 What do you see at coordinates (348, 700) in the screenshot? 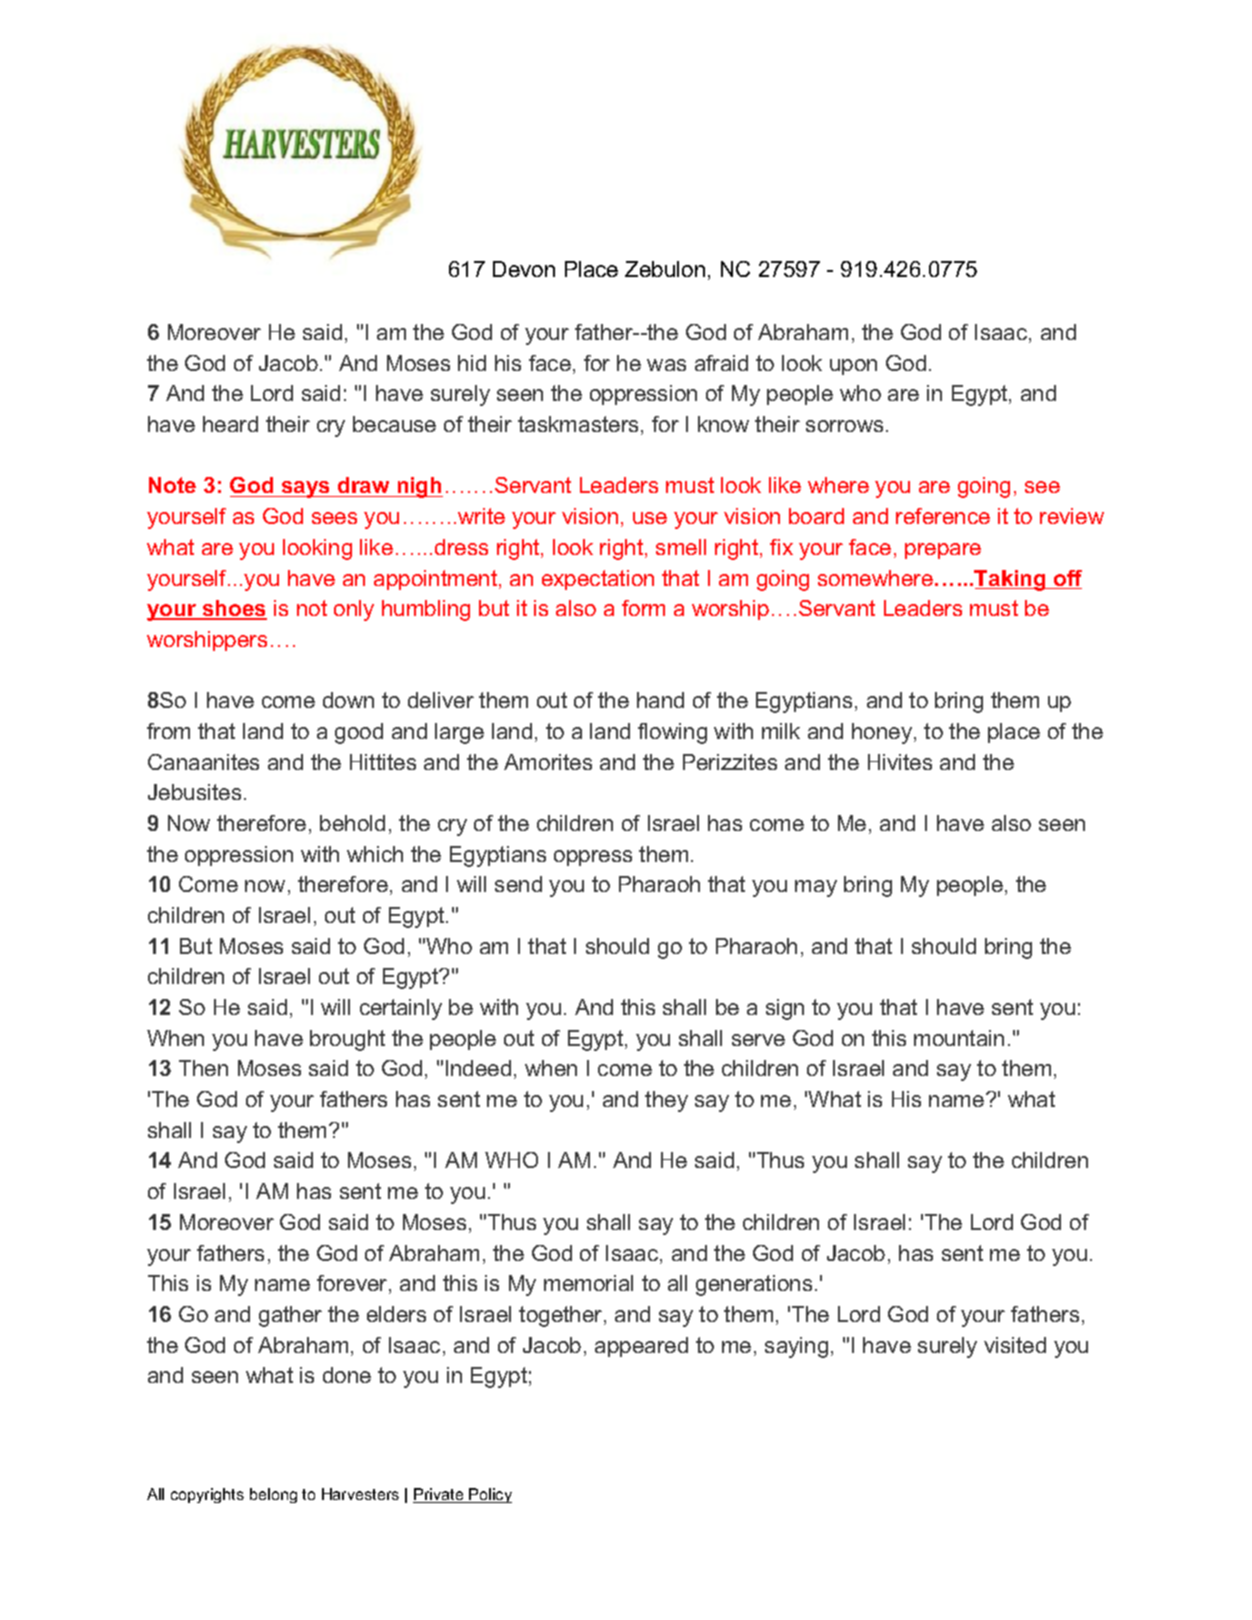
I see `down` at bounding box center [348, 700].
